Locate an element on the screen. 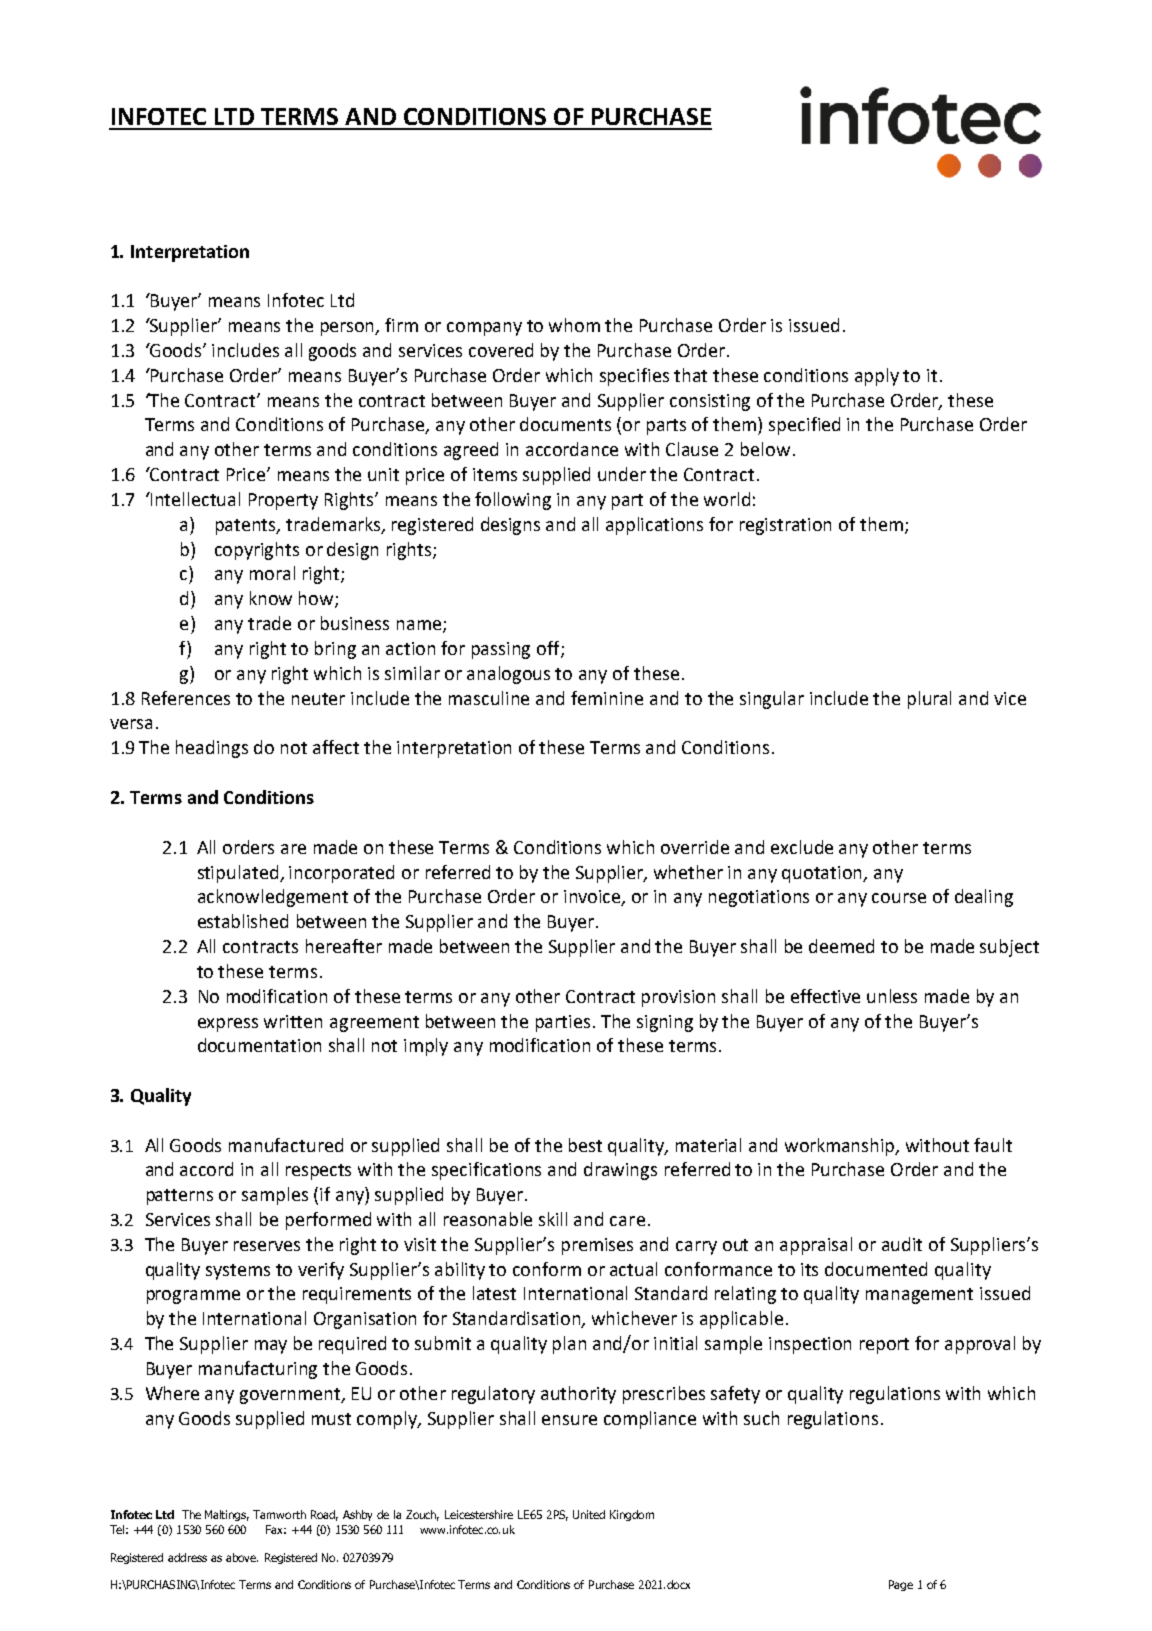 The width and height of the screenshot is (1152, 1631). manufactured is located at coordinates (286, 1145).
